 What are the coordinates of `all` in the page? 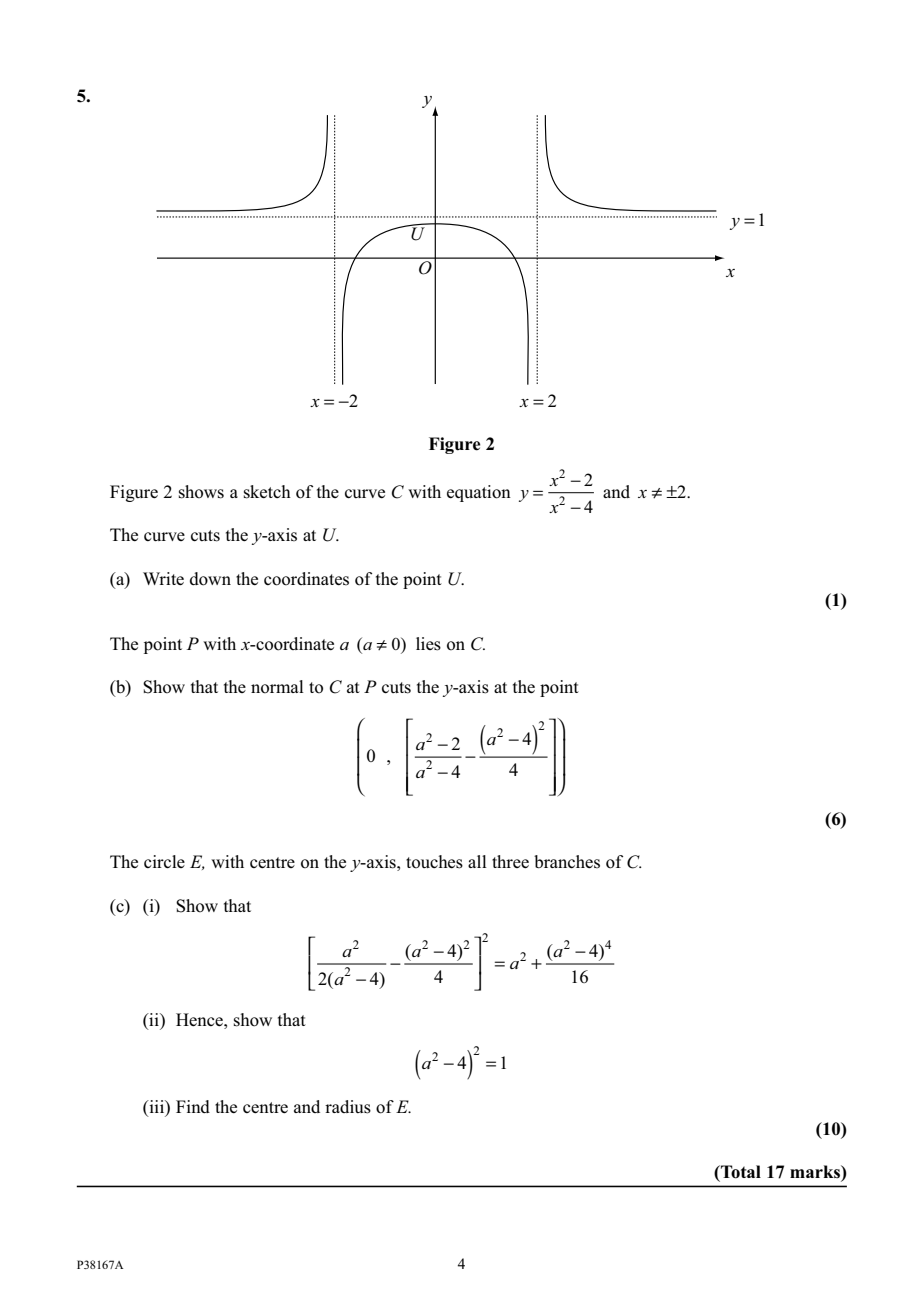 It's located at (477, 861).
